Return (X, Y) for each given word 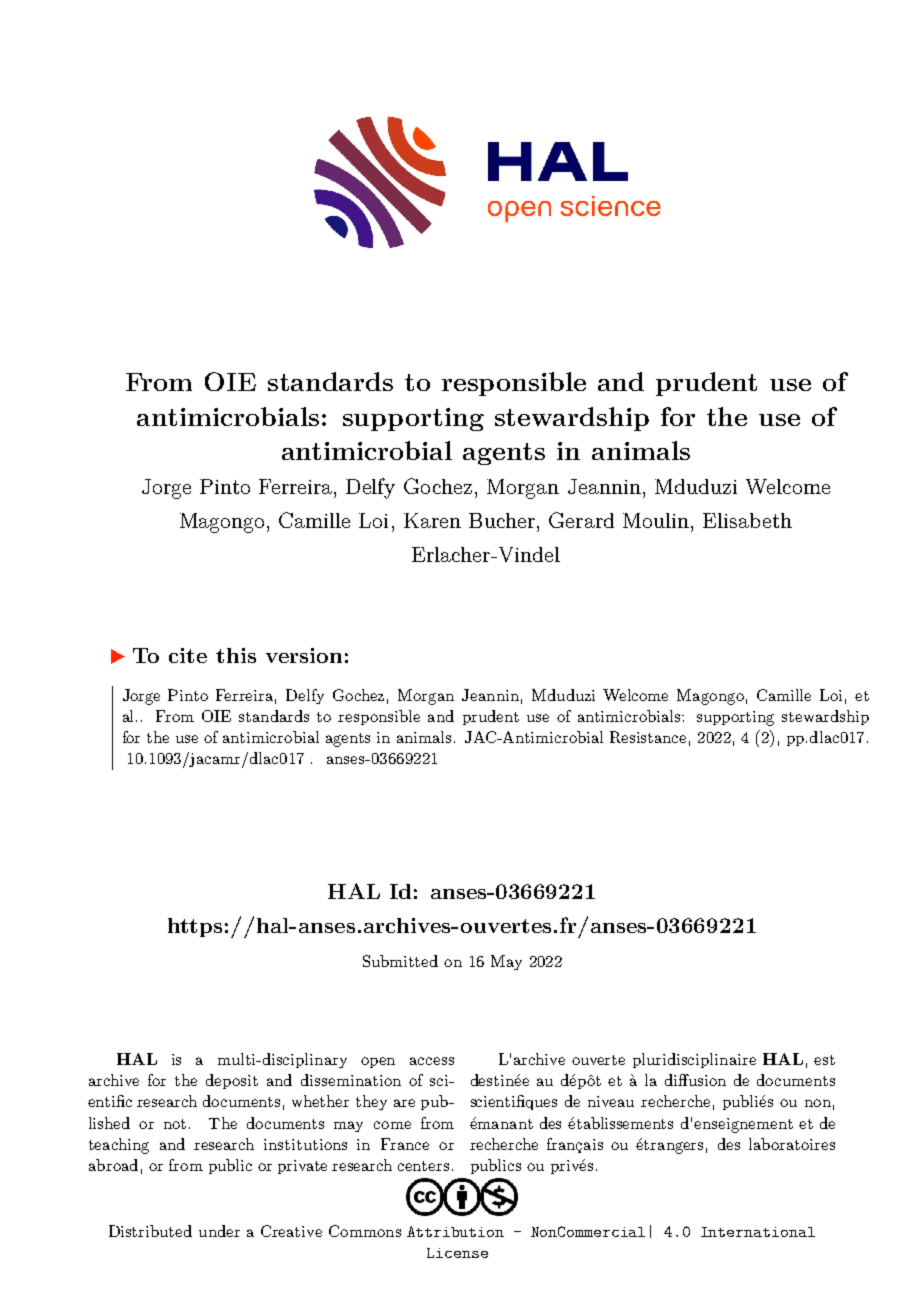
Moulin (657, 520)
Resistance (648, 737)
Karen (432, 520)
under (219, 1231)
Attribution (455, 1231)
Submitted (400, 961)
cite (188, 655)
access (432, 1061)
